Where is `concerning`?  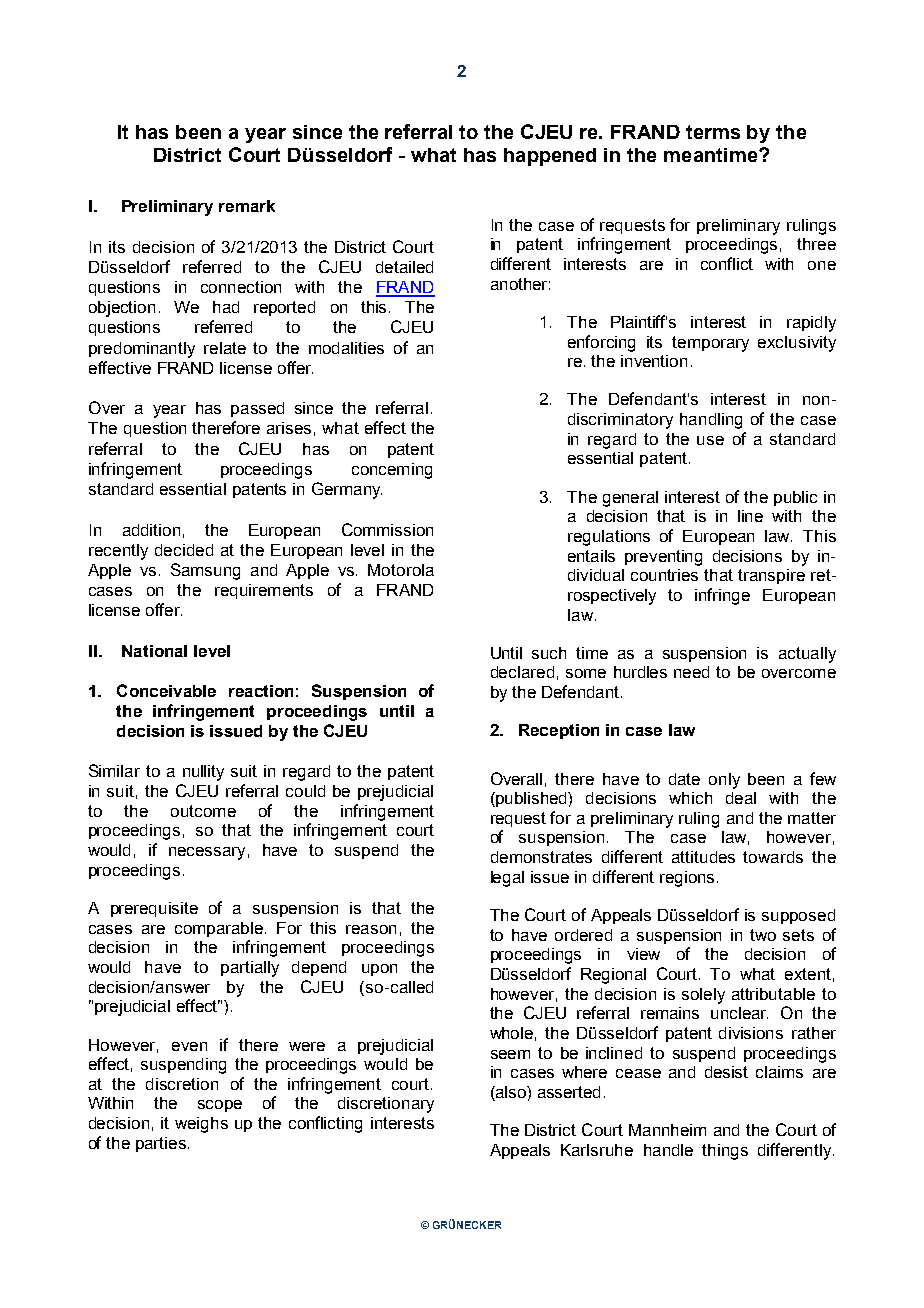 concerning is located at coordinates (392, 471).
